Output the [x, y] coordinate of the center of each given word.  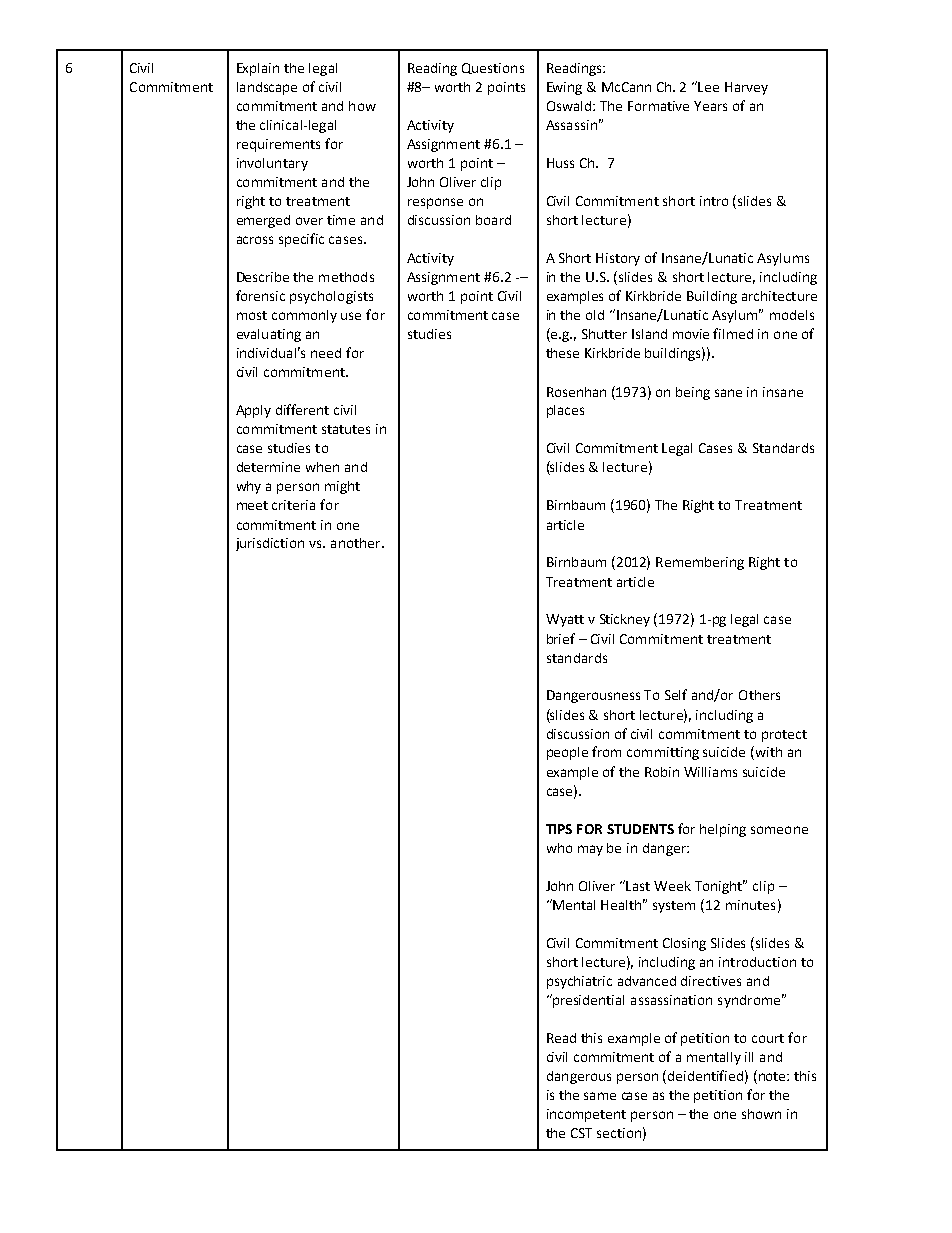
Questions [493, 68]
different [302, 409]
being [693, 393]
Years [710, 106]
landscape [267, 88]
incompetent [586, 1115]
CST [581, 1133]
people [567, 753]
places [565, 411]
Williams [710, 772]
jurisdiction [270, 544]
